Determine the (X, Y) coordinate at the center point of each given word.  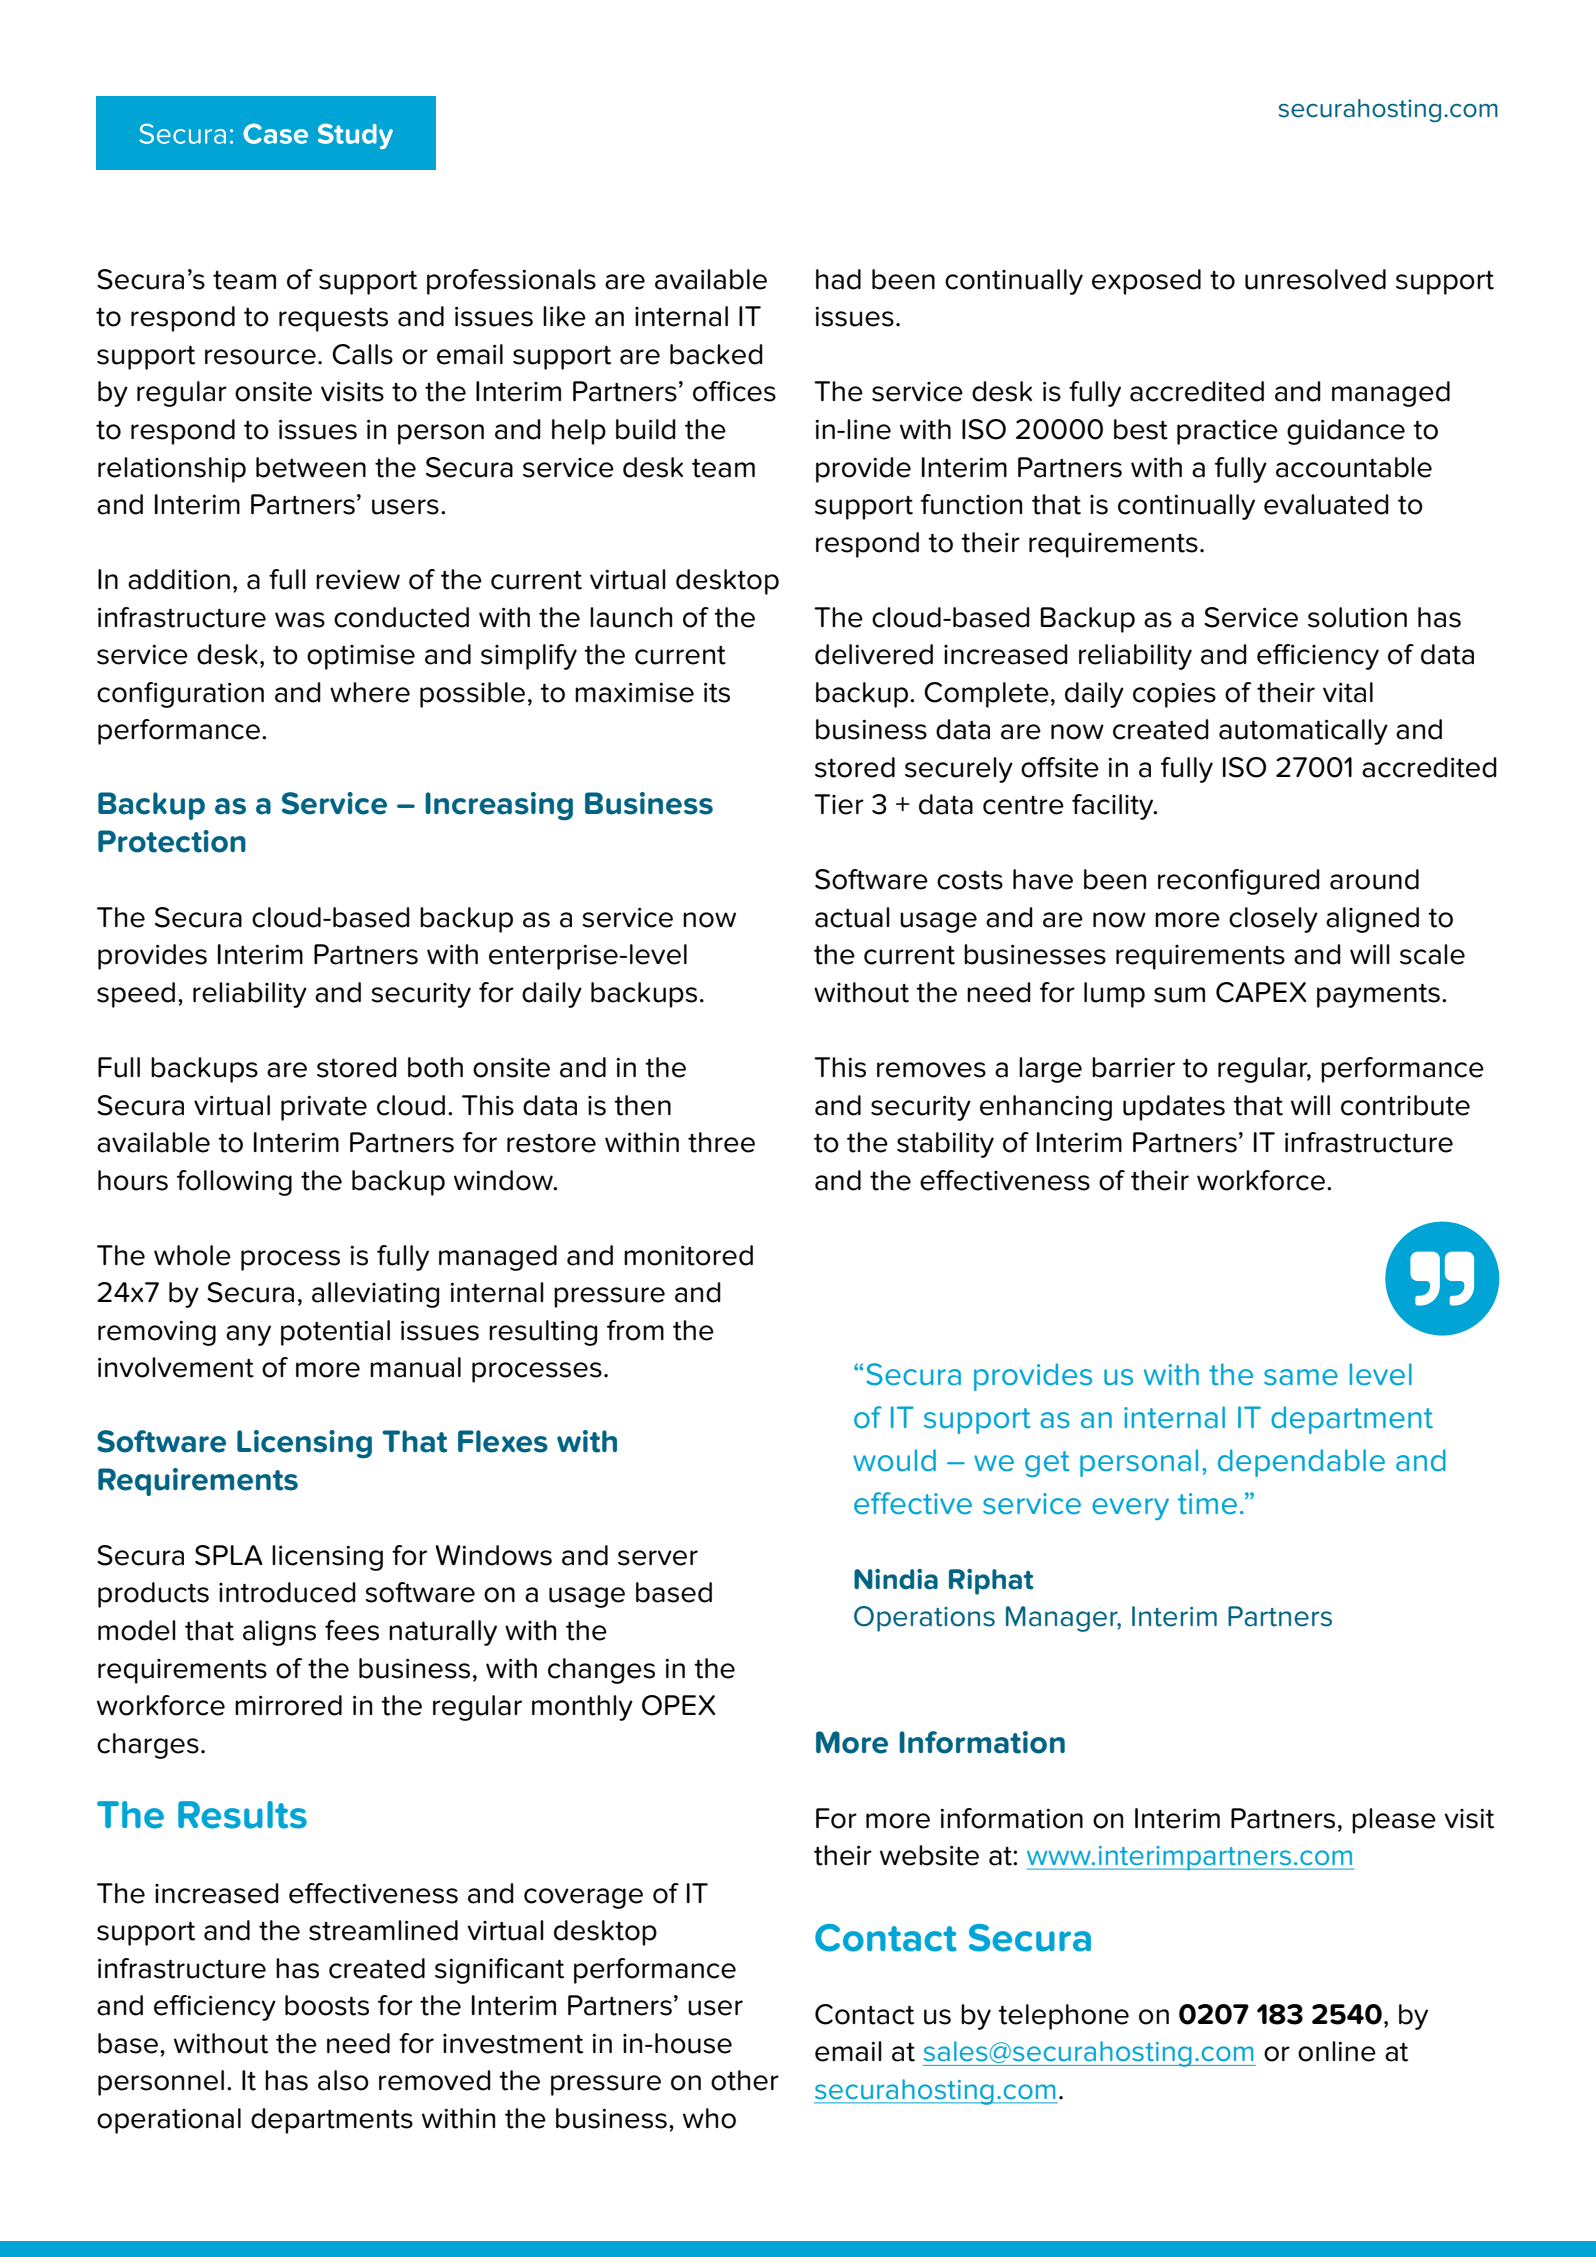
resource (260, 357)
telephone (1063, 2017)
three (721, 1142)
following (234, 1183)
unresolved (1315, 279)
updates (1174, 1108)
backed (716, 354)
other (745, 2080)
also (343, 2080)
